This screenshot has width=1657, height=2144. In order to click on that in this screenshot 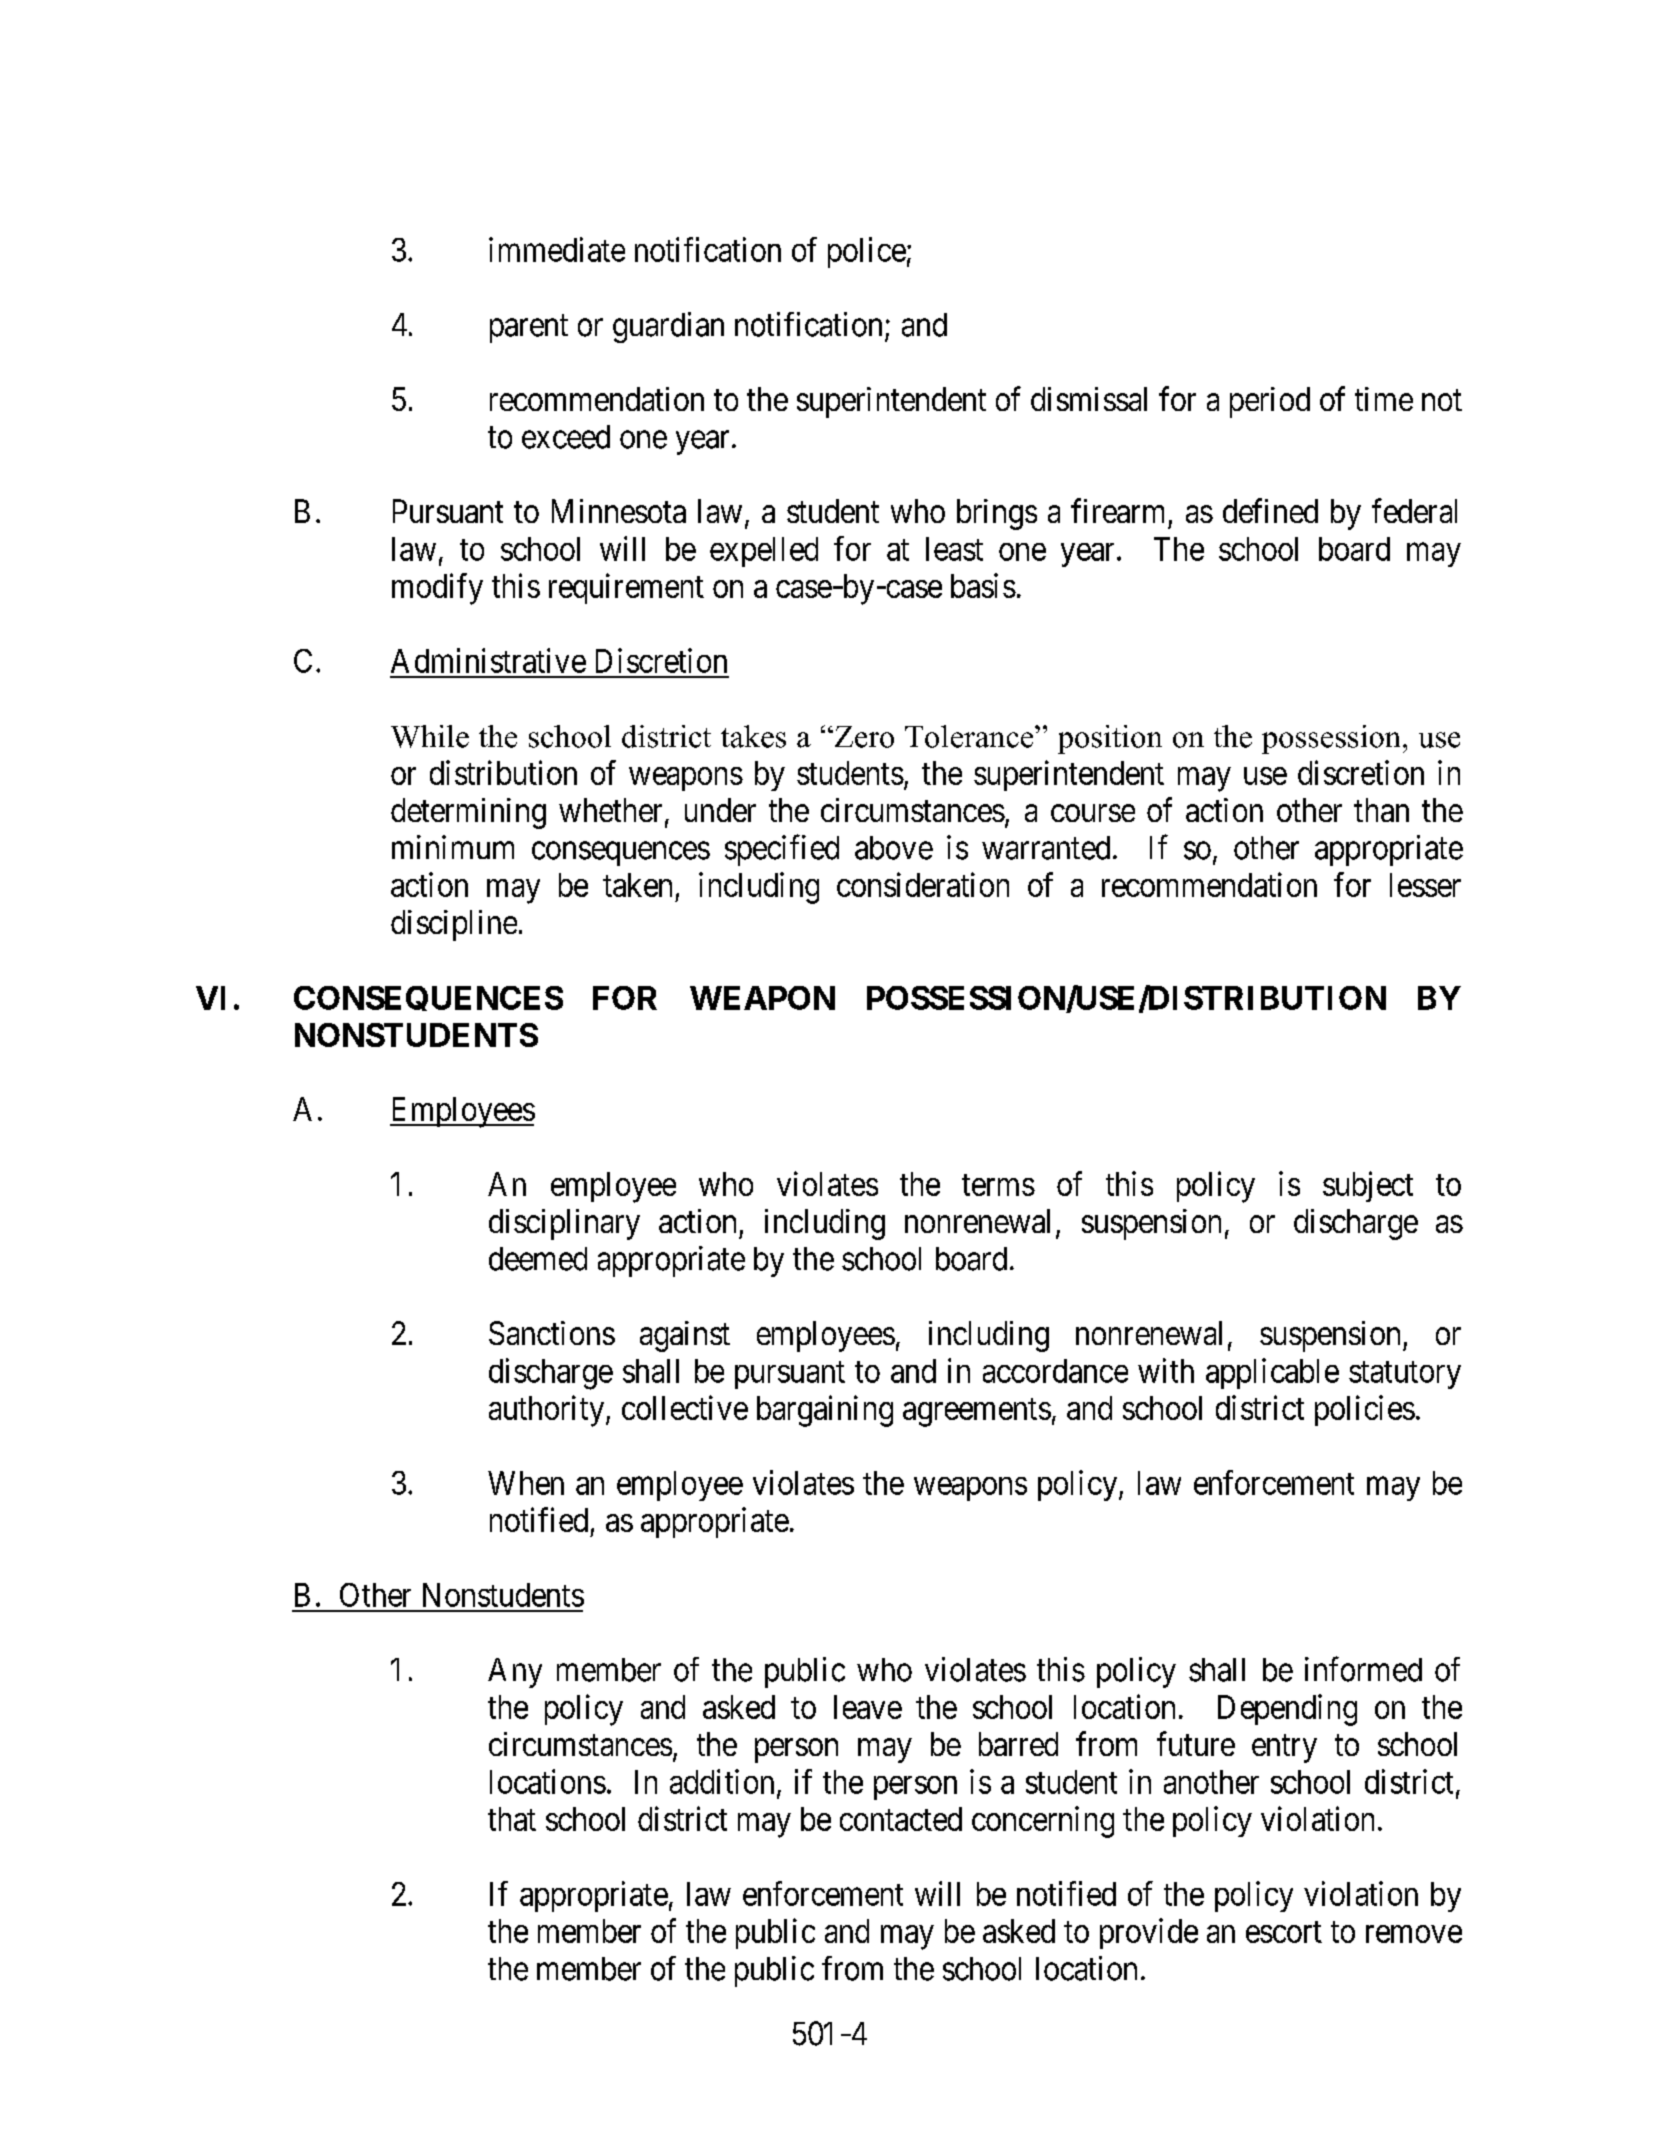, I will do `click(512, 1819)`.
